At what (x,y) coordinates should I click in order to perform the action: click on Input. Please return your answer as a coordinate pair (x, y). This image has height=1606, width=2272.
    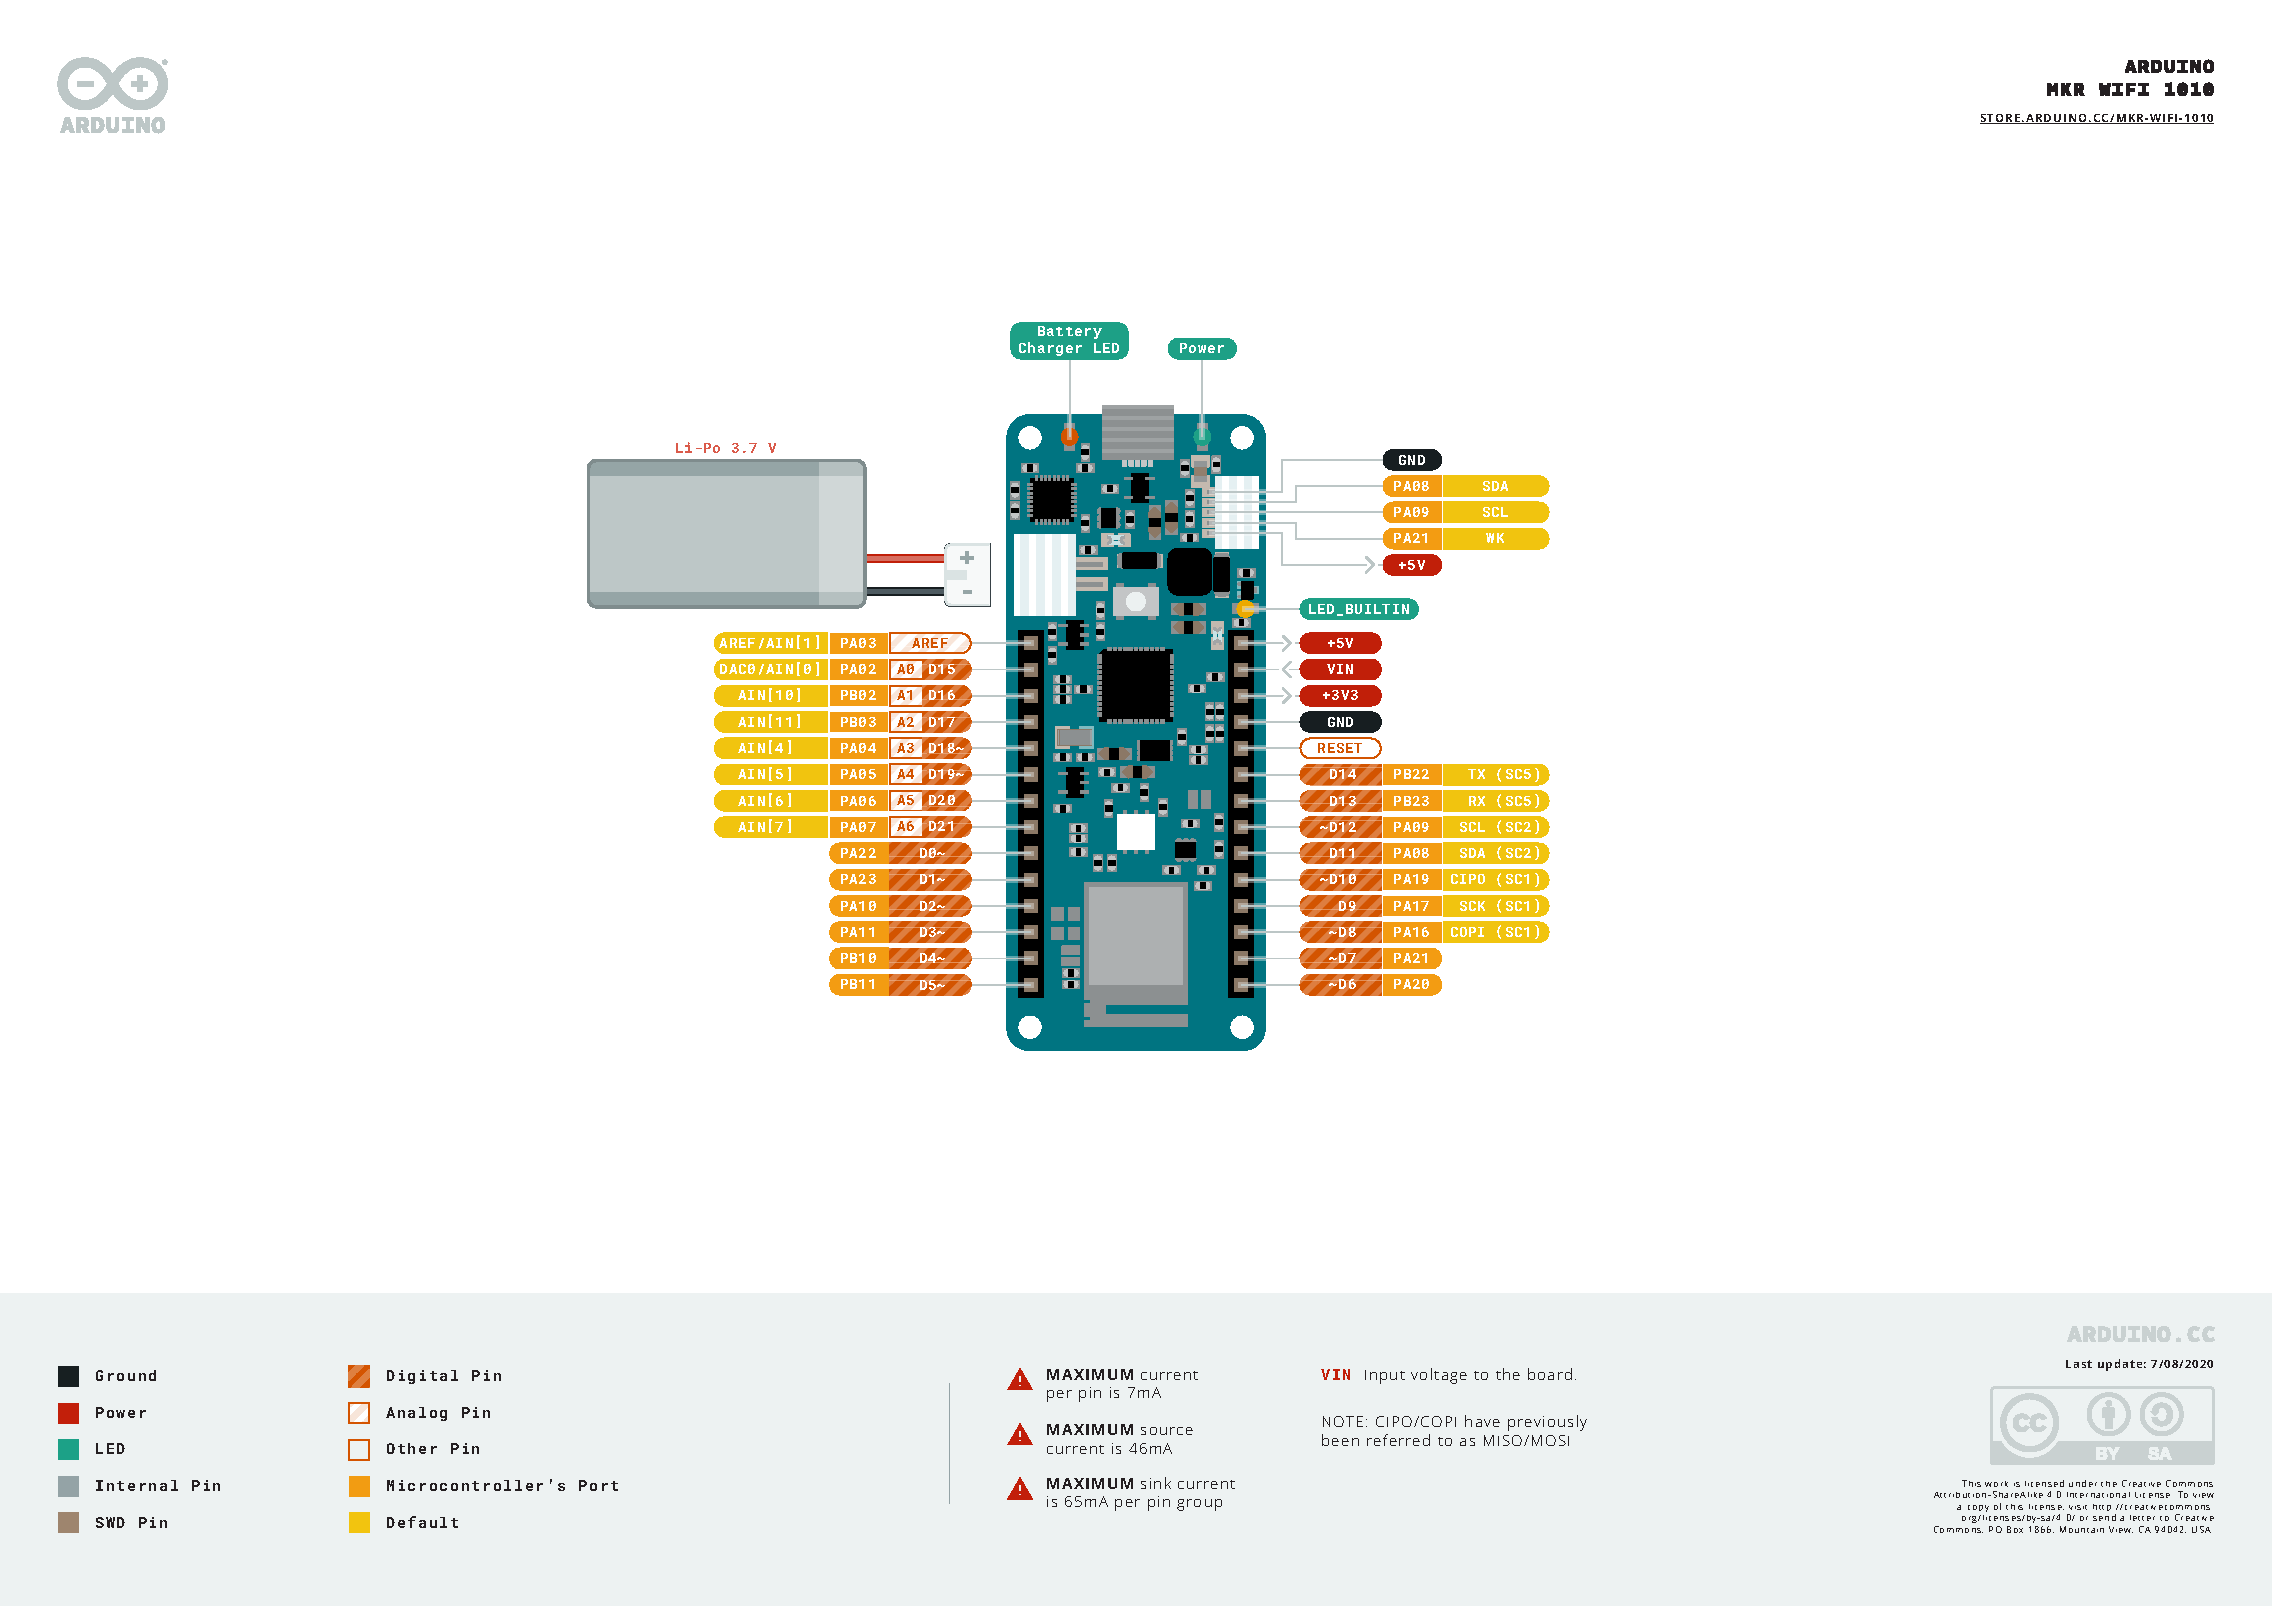
    Looking at the image, I should click on (1385, 1377).
